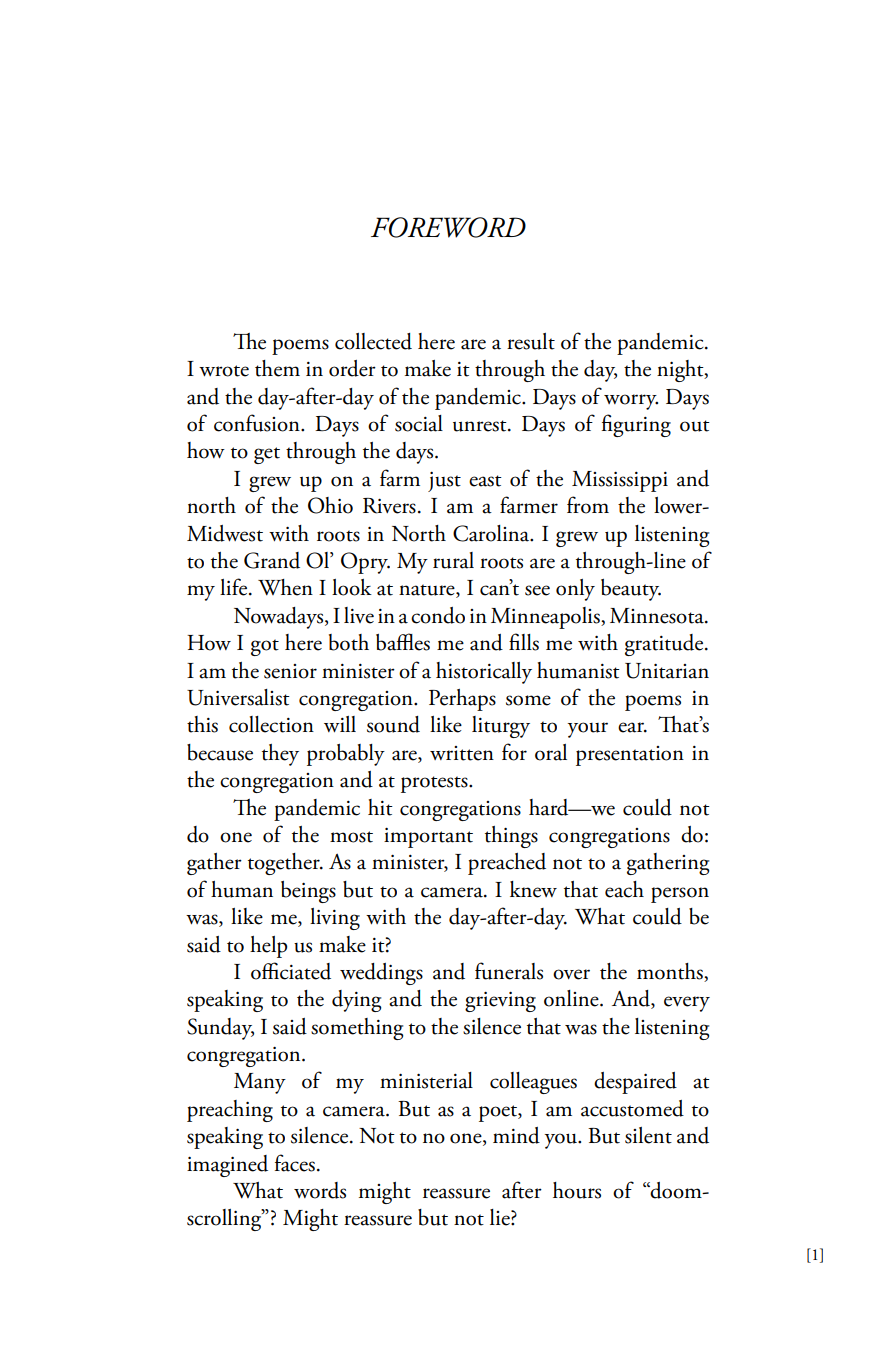 The image size is (896, 1345). Describe the element at coordinates (448, 227) in the screenshot. I see `FOREWORD` at that location.
